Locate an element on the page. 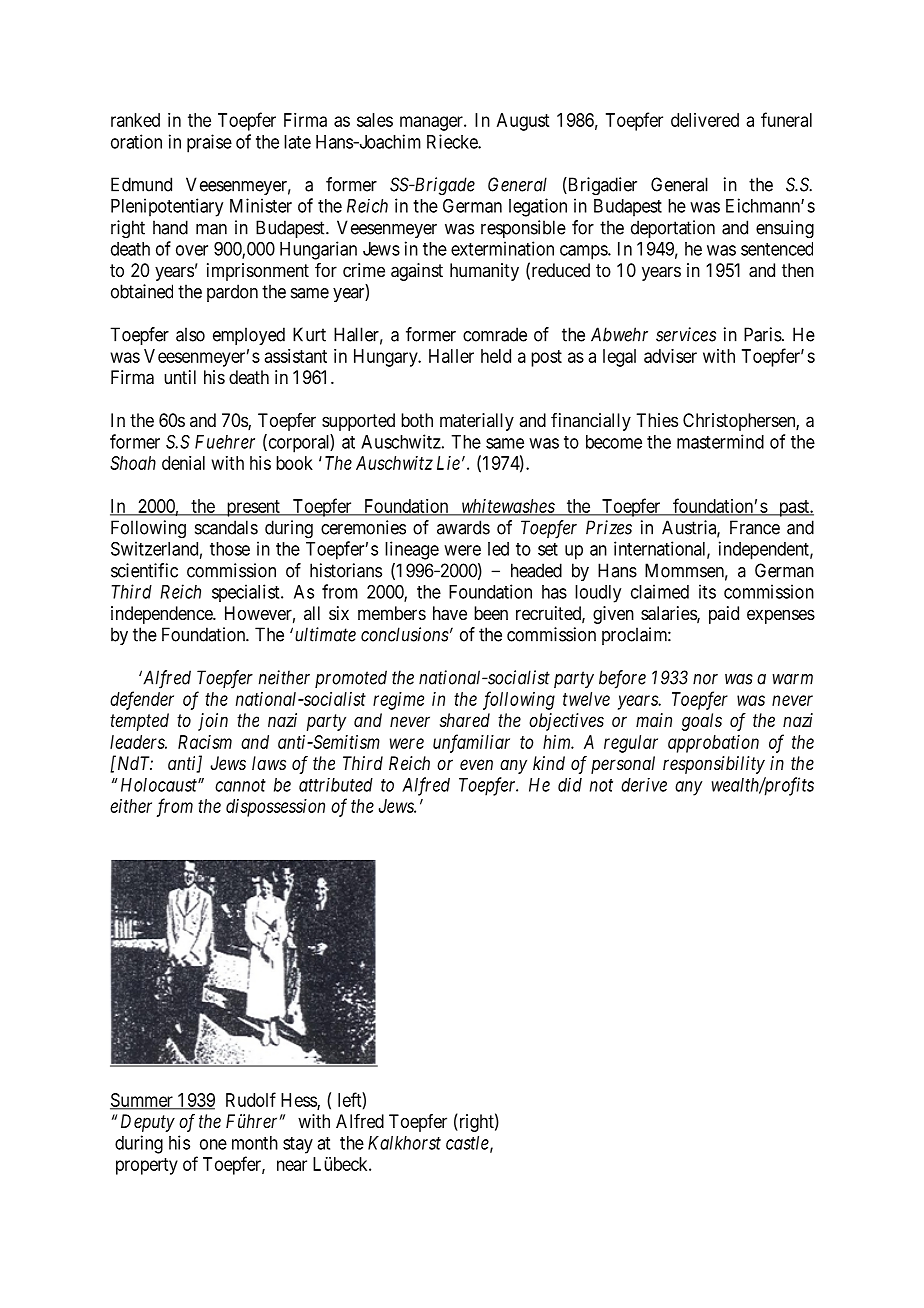 The width and height of the image is (924, 1308). delivered is located at coordinates (705, 120).
